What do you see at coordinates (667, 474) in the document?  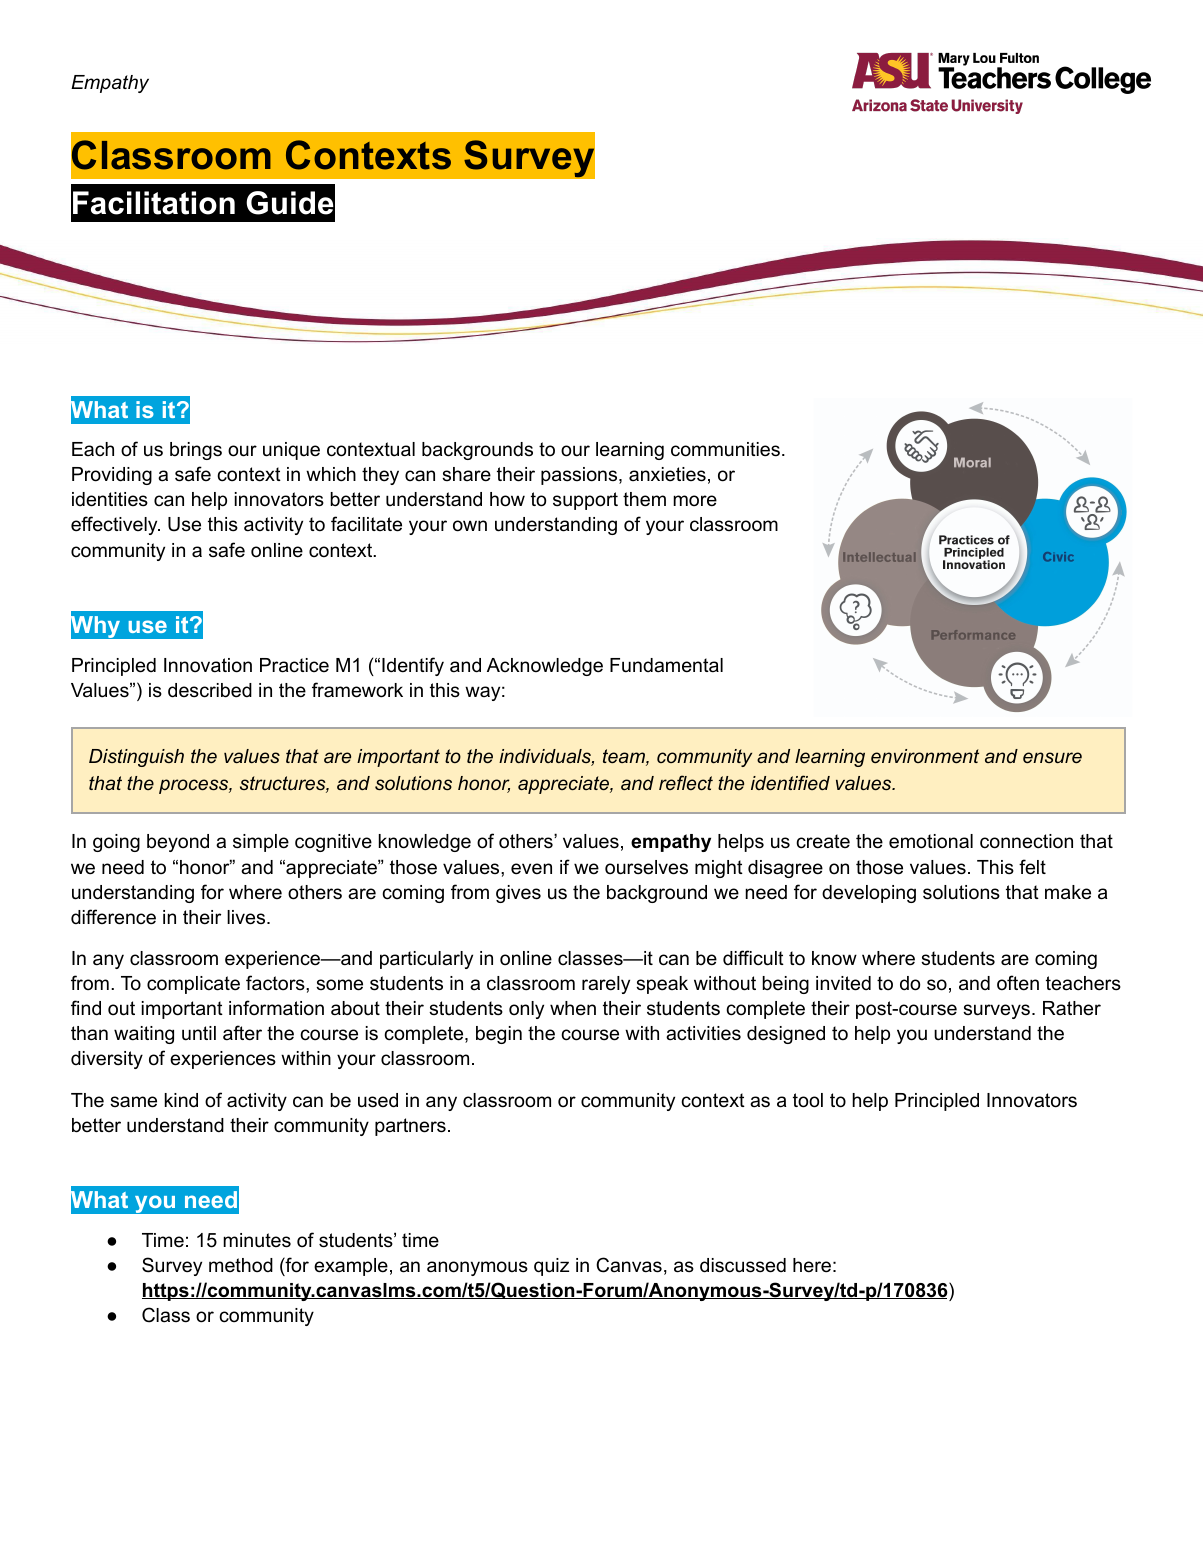 I see `anxieties` at bounding box center [667, 474].
